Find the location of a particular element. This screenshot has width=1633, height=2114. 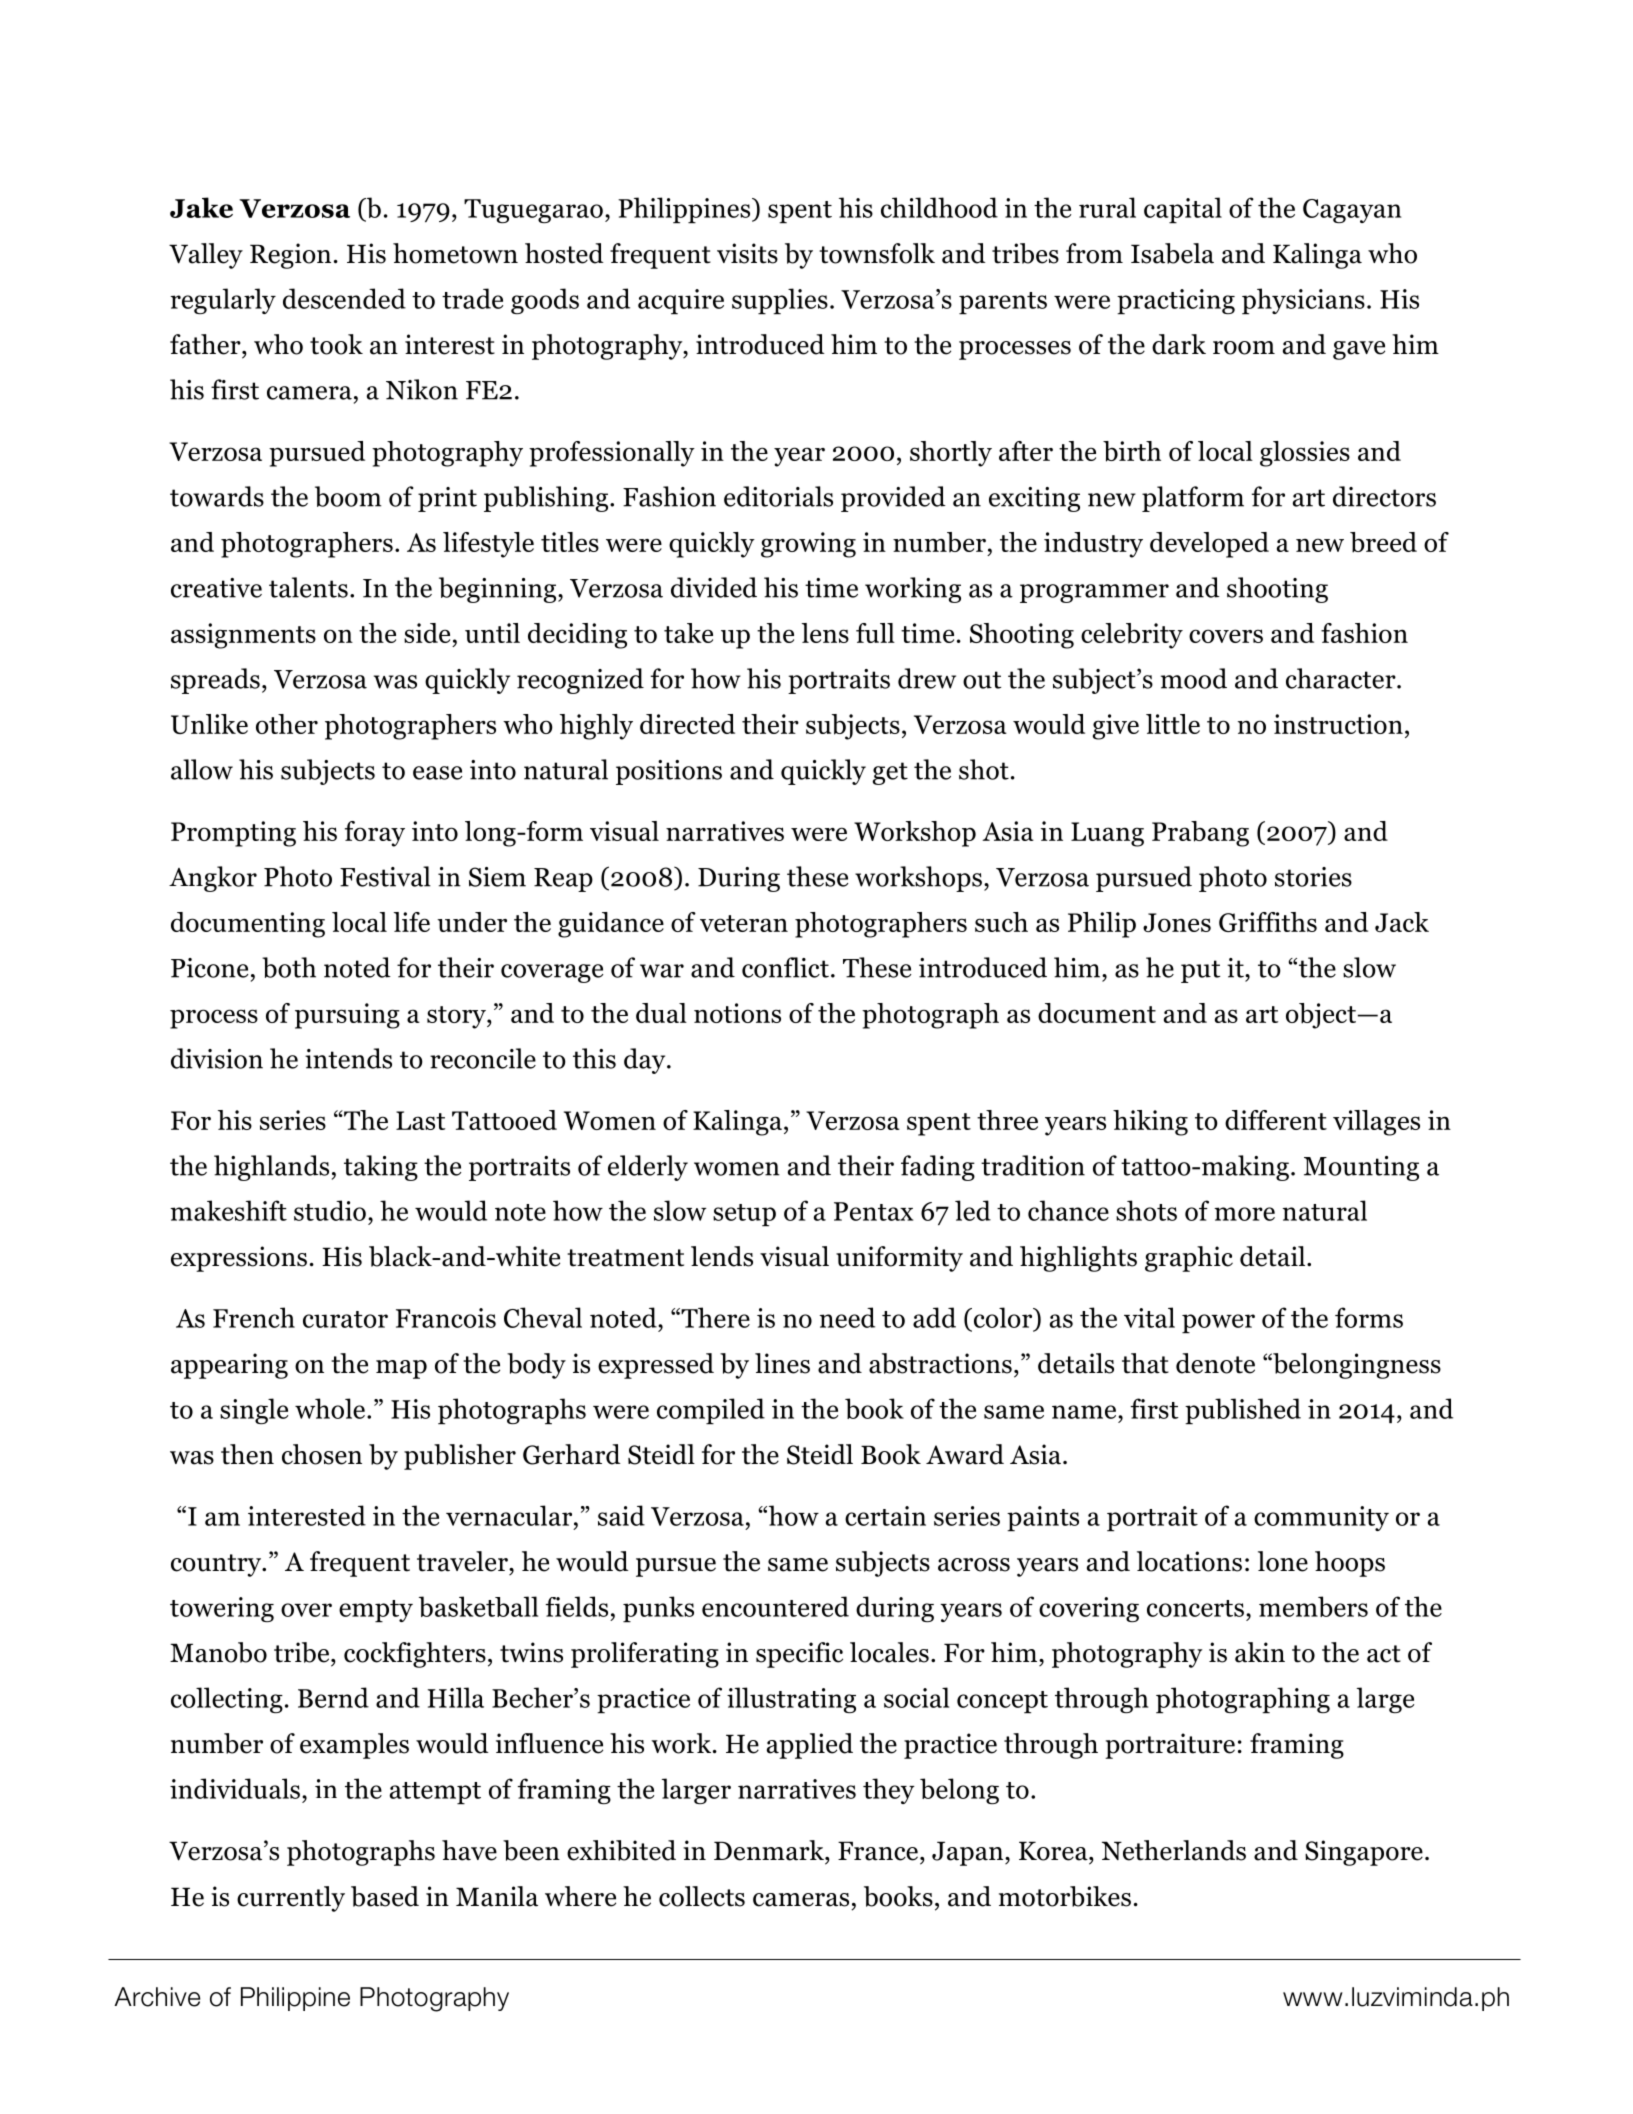

get is located at coordinates (890, 773).
